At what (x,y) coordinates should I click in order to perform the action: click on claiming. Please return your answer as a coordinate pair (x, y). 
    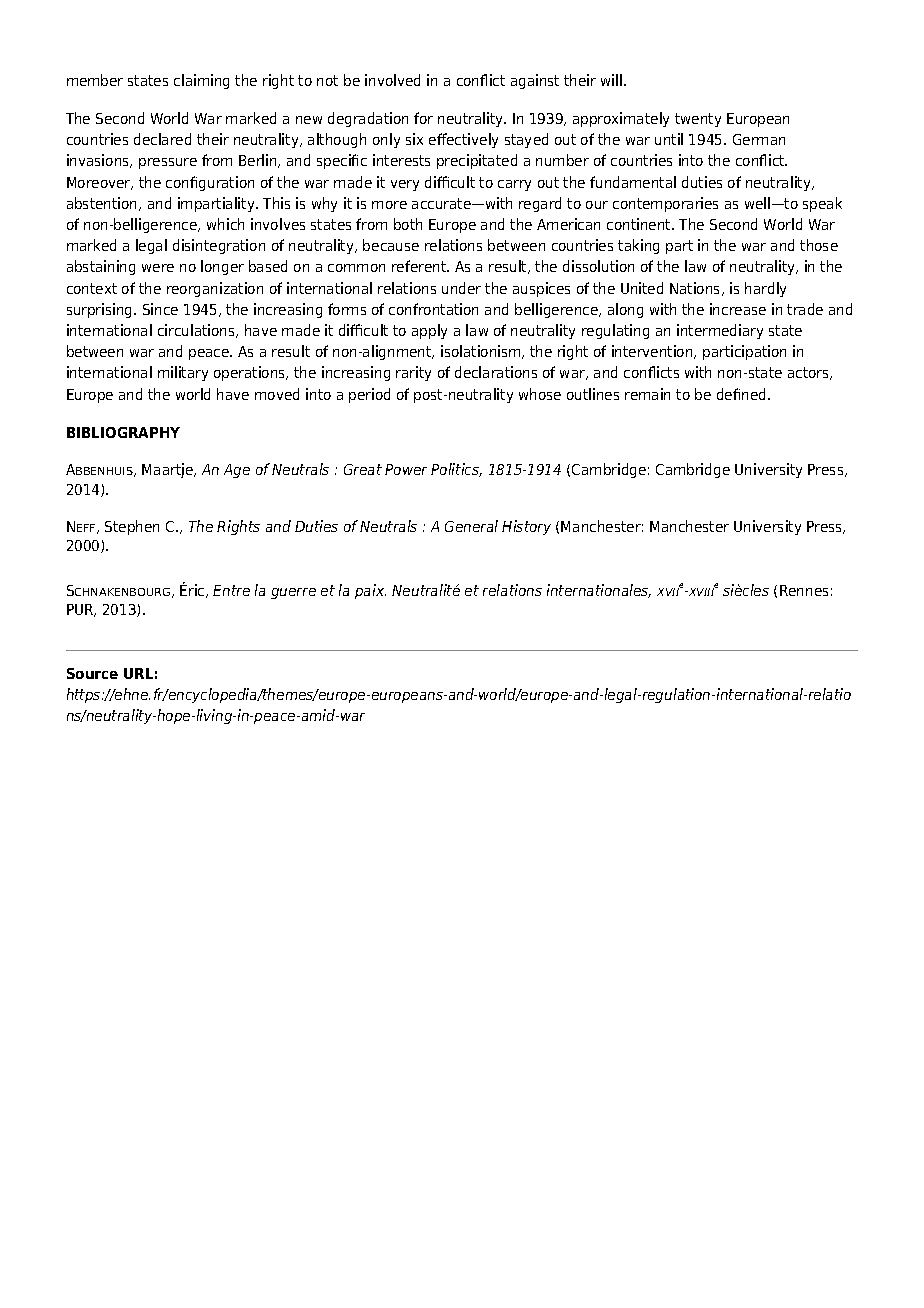
    Looking at the image, I should click on (201, 81).
